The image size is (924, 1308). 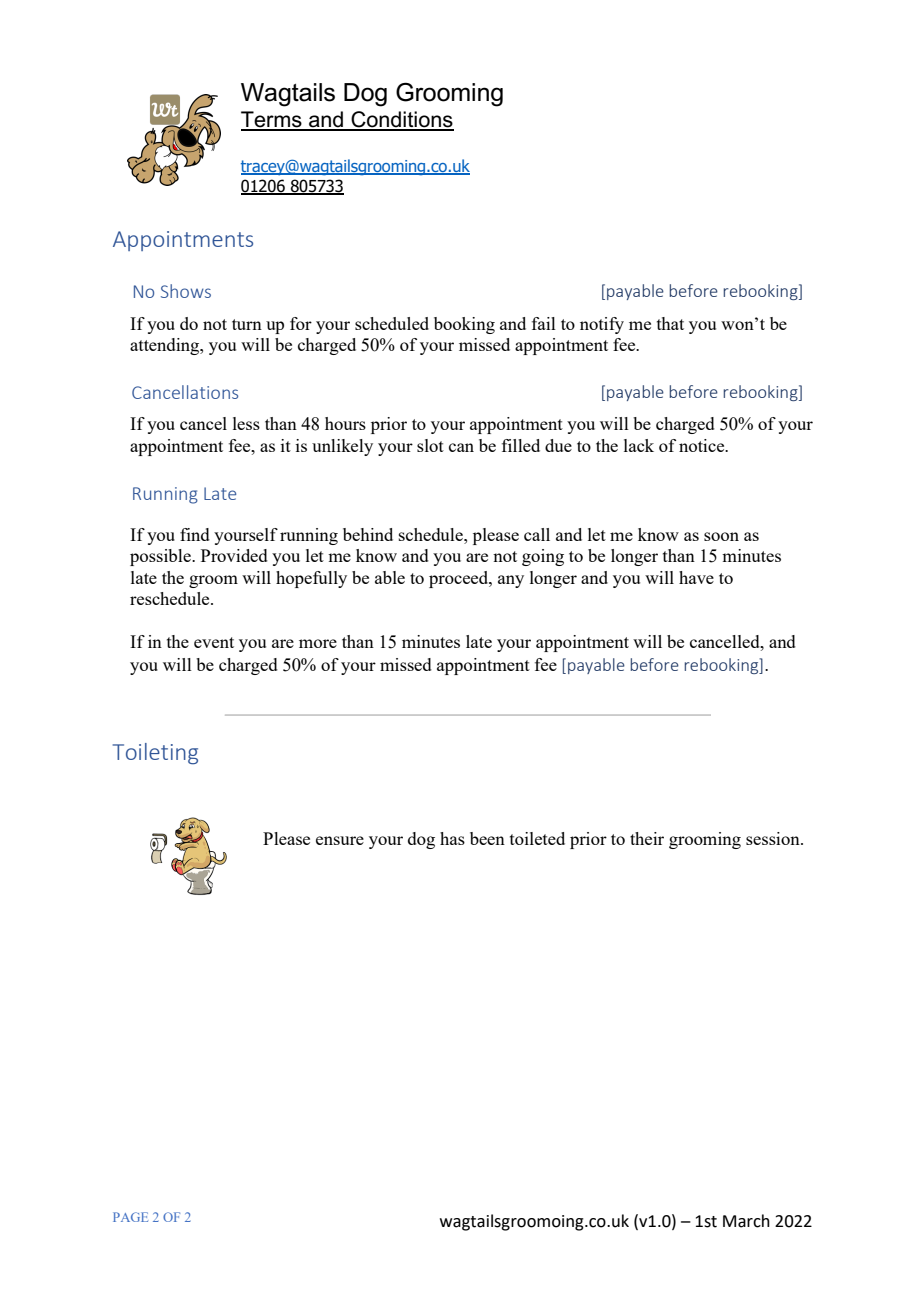 What do you see at coordinates (130, 1217) in the page?
I see `PAGE` at bounding box center [130, 1217].
